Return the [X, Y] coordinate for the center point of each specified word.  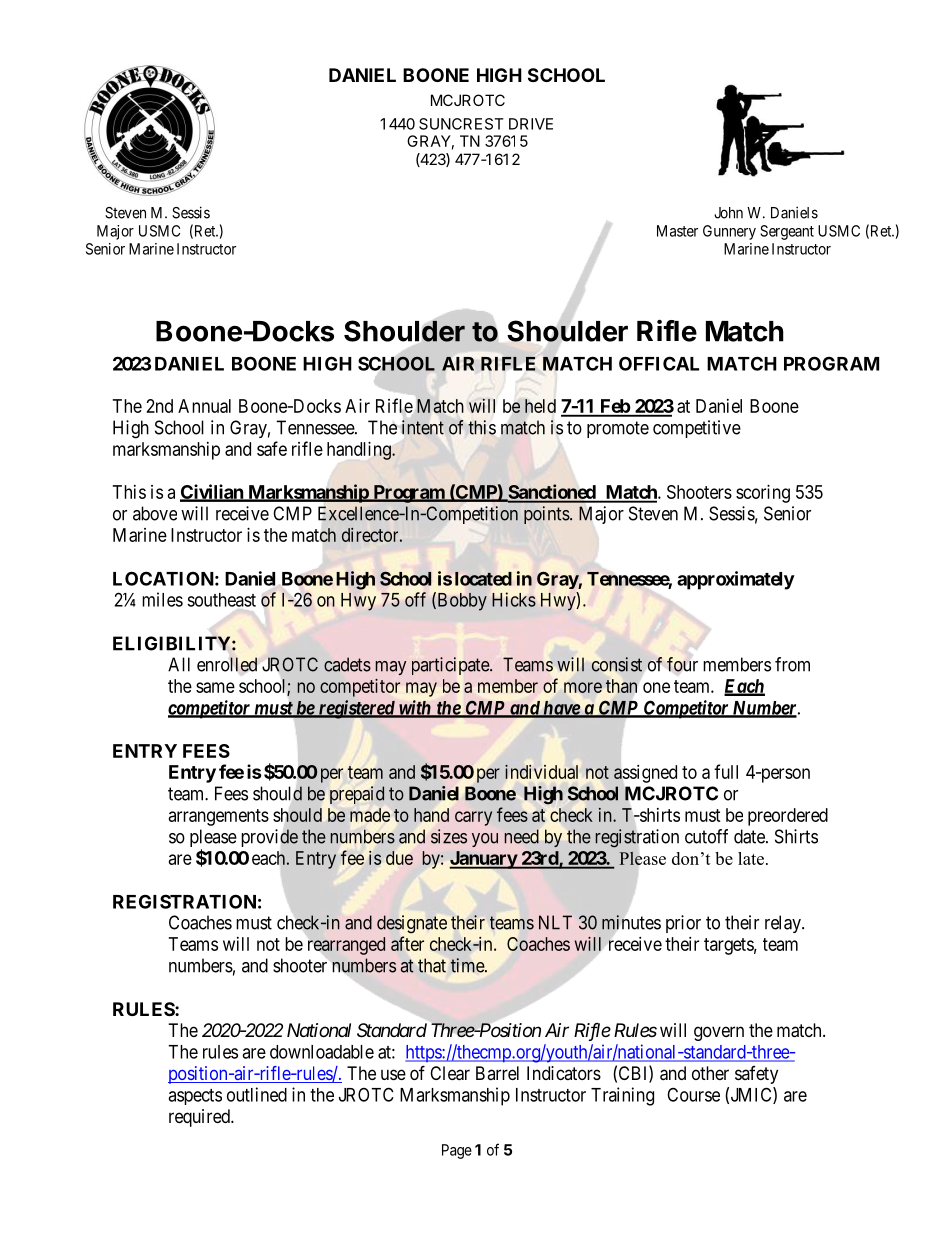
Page [457, 1151]
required [200, 1118]
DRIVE [531, 124]
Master [677, 231]
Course [693, 1094]
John [728, 213]
